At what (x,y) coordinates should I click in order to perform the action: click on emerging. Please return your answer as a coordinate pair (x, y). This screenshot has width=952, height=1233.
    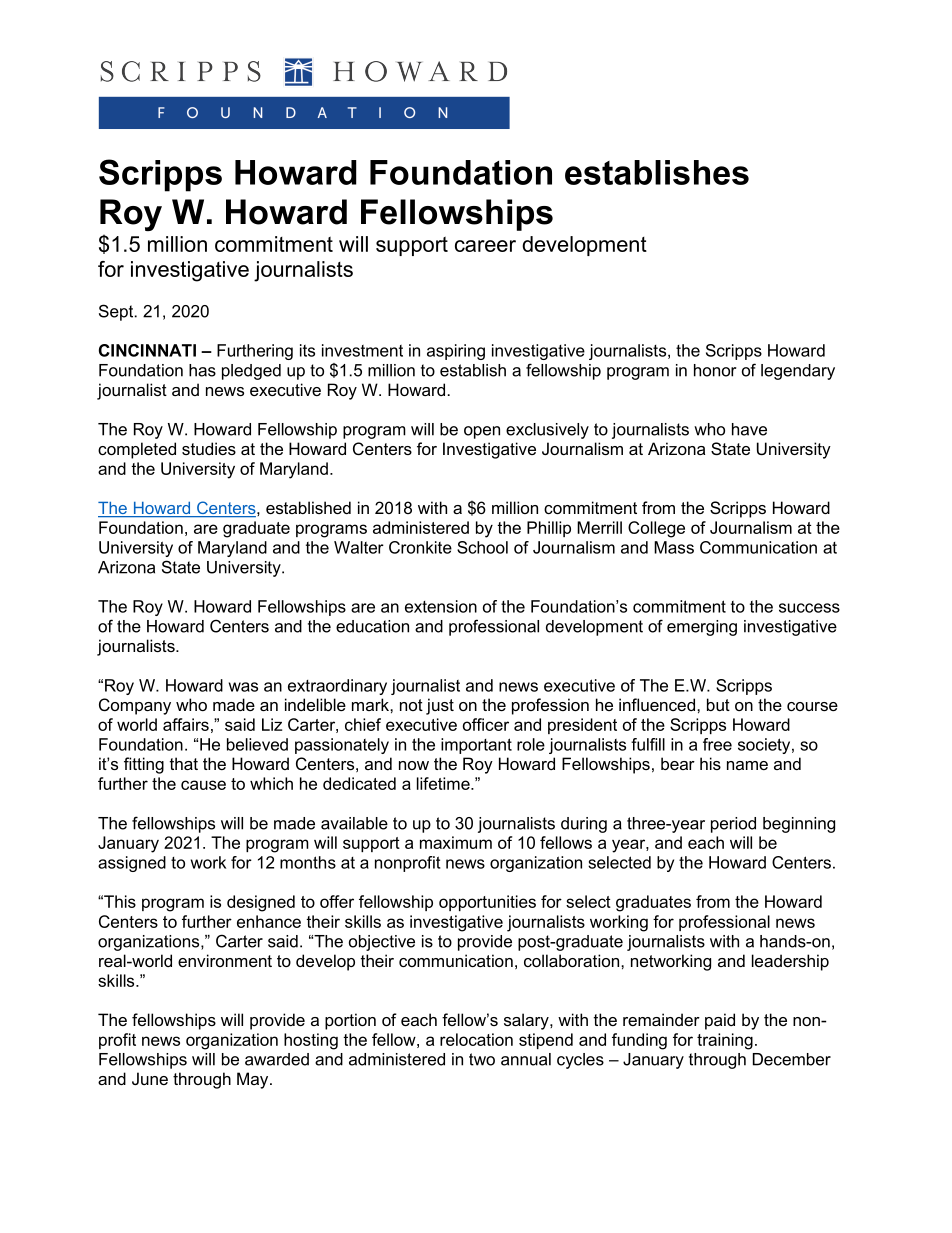
    Looking at the image, I should click on (702, 628).
